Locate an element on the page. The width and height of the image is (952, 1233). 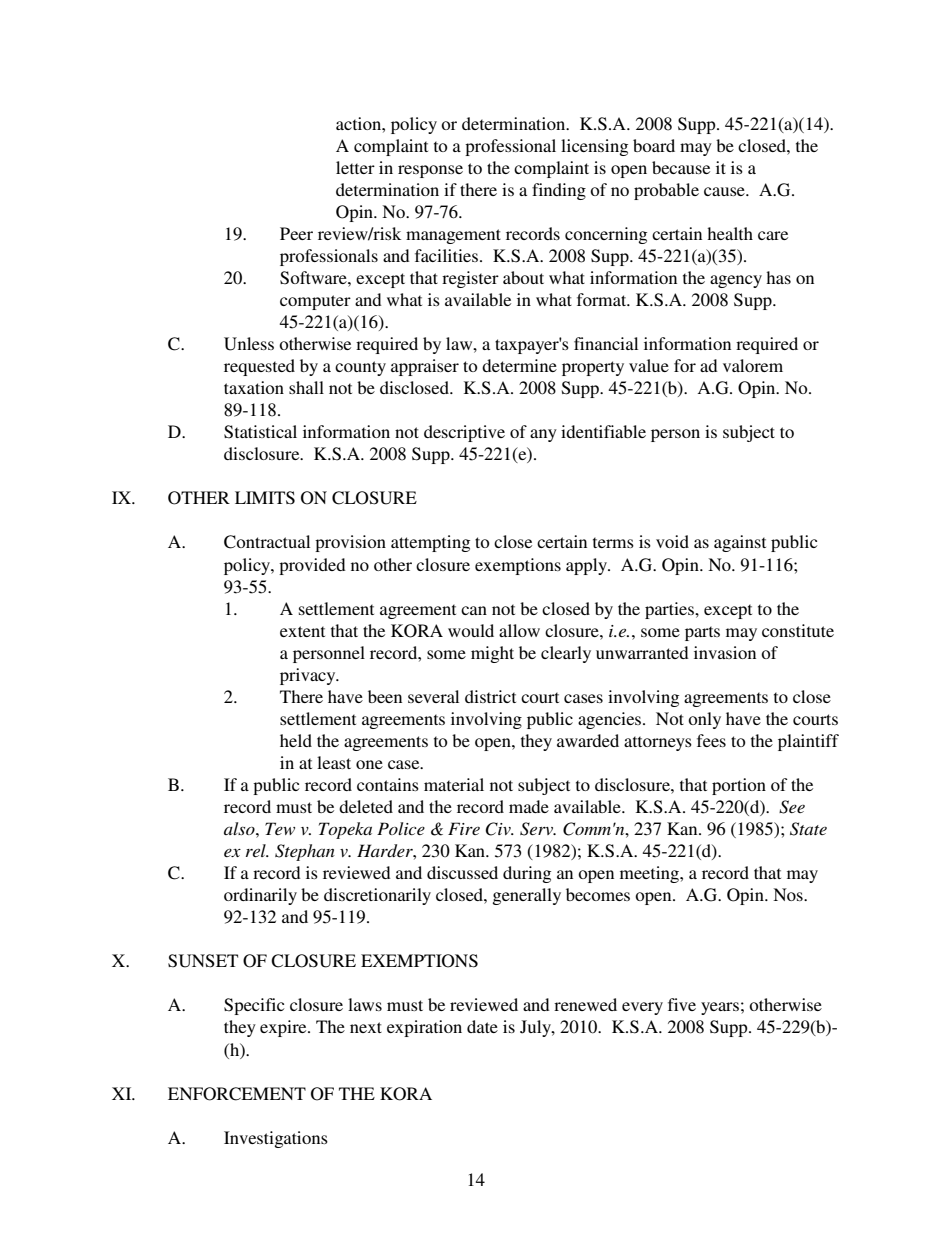
Investigations is located at coordinates (276, 1139).
